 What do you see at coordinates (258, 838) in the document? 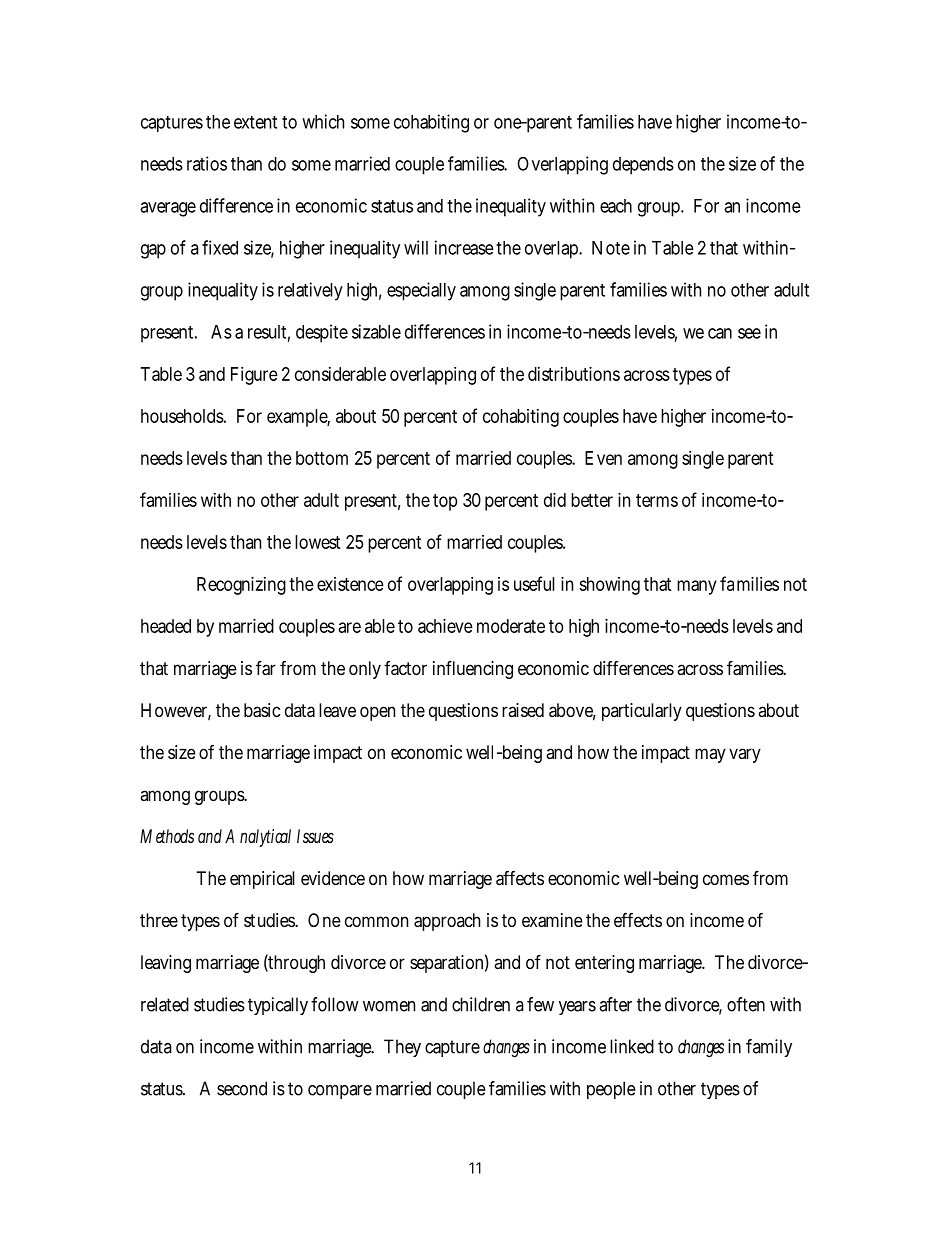
I see `Analytical` at bounding box center [258, 838].
